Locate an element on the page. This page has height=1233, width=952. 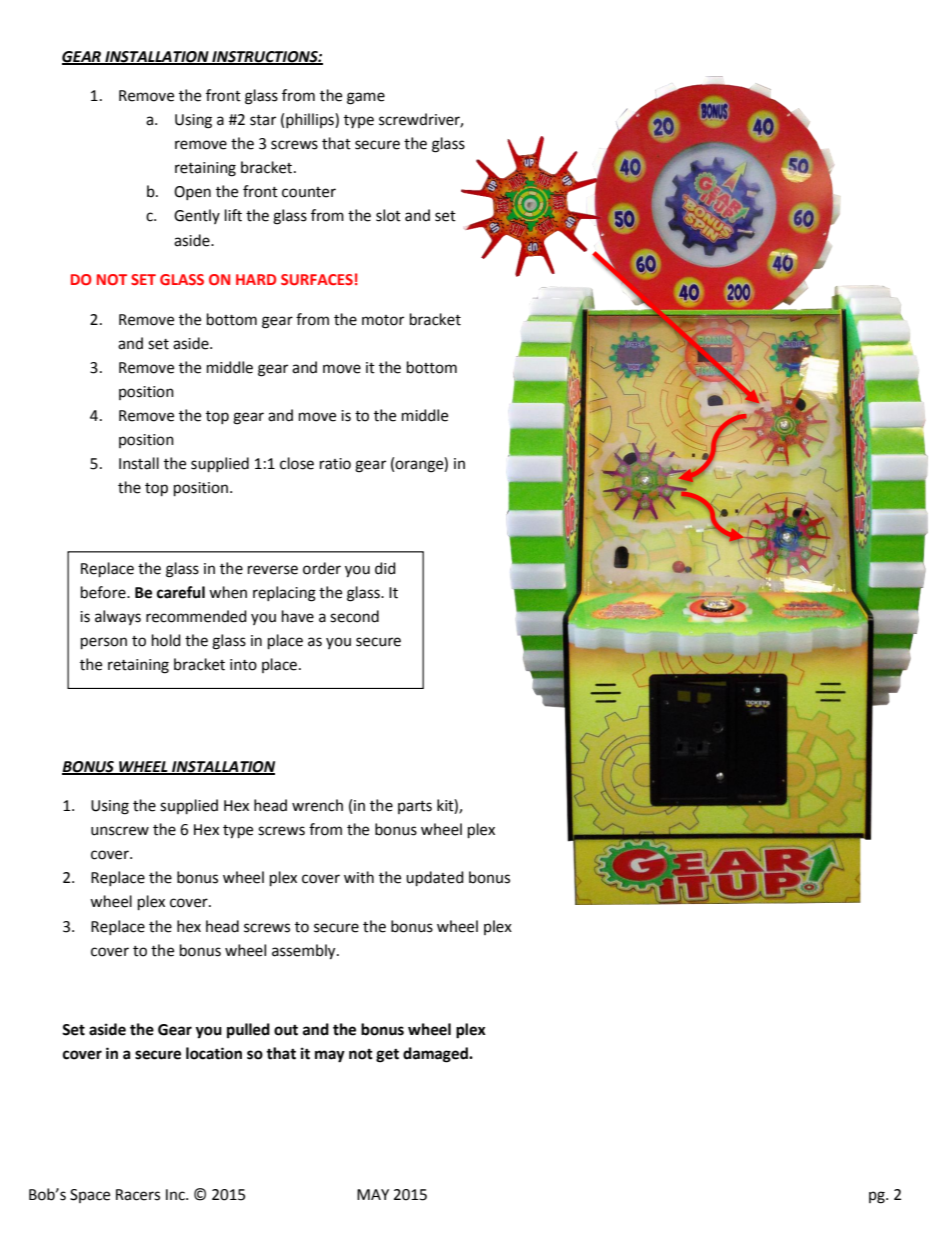
Open is located at coordinates (192, 193).
